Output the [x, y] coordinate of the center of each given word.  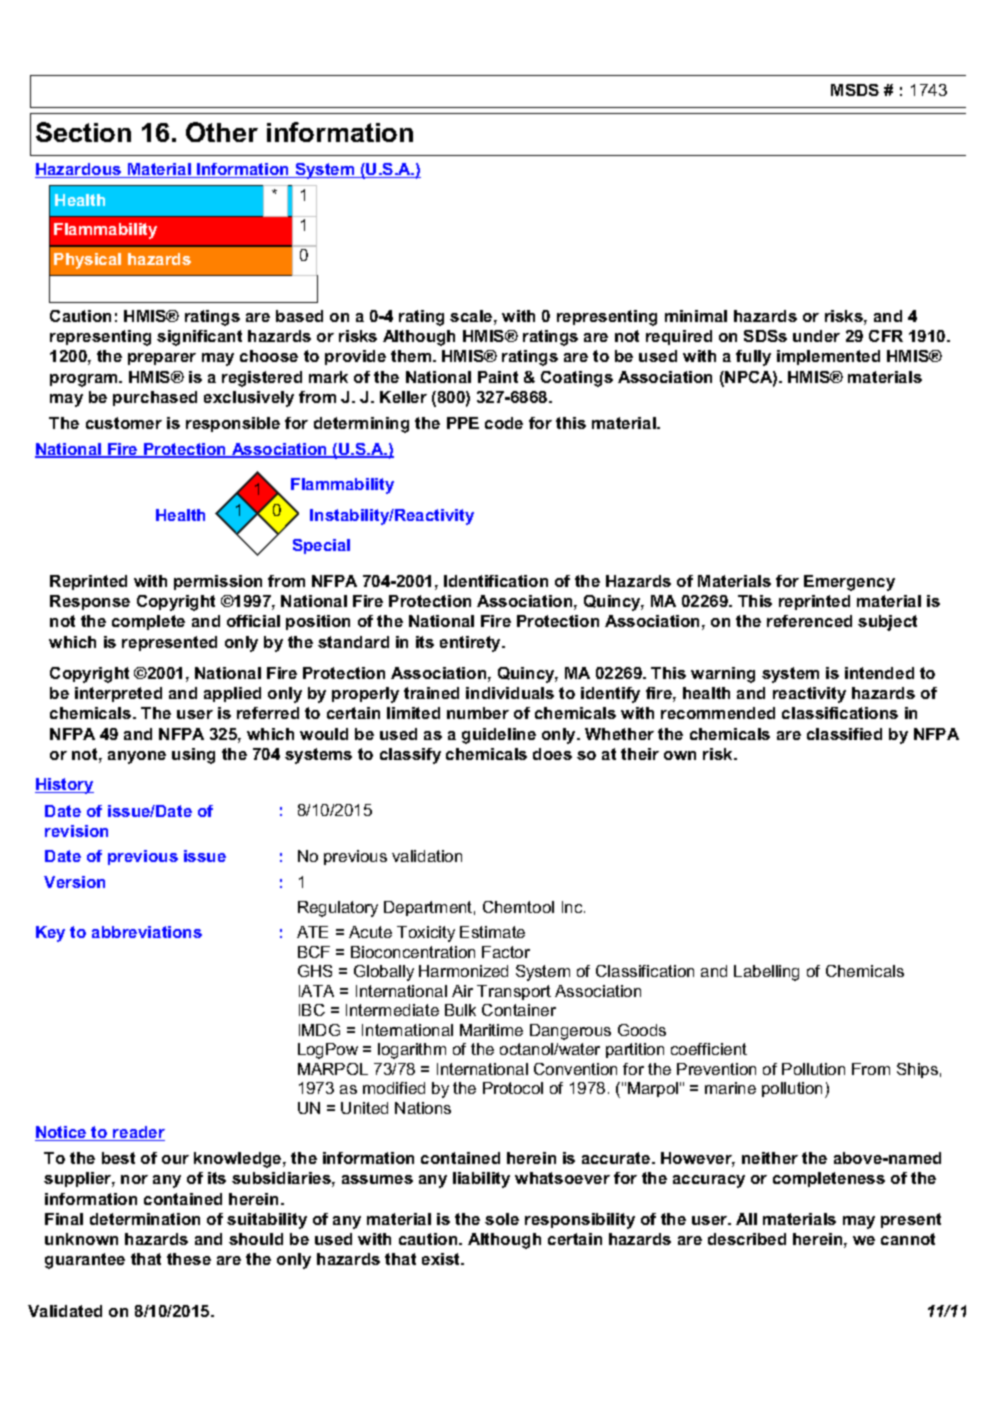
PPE [463, 423]
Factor [506, 952]
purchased [155, 398]
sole [502, 1219]
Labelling [766, 973]
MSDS [855, 90]
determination [145, 1219]
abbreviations [147, 932]
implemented [828, 357]
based [299, 316]
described [747, 1239]
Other [222, 132]
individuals [510, 693]
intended [879, 673]
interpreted [118, 694]
